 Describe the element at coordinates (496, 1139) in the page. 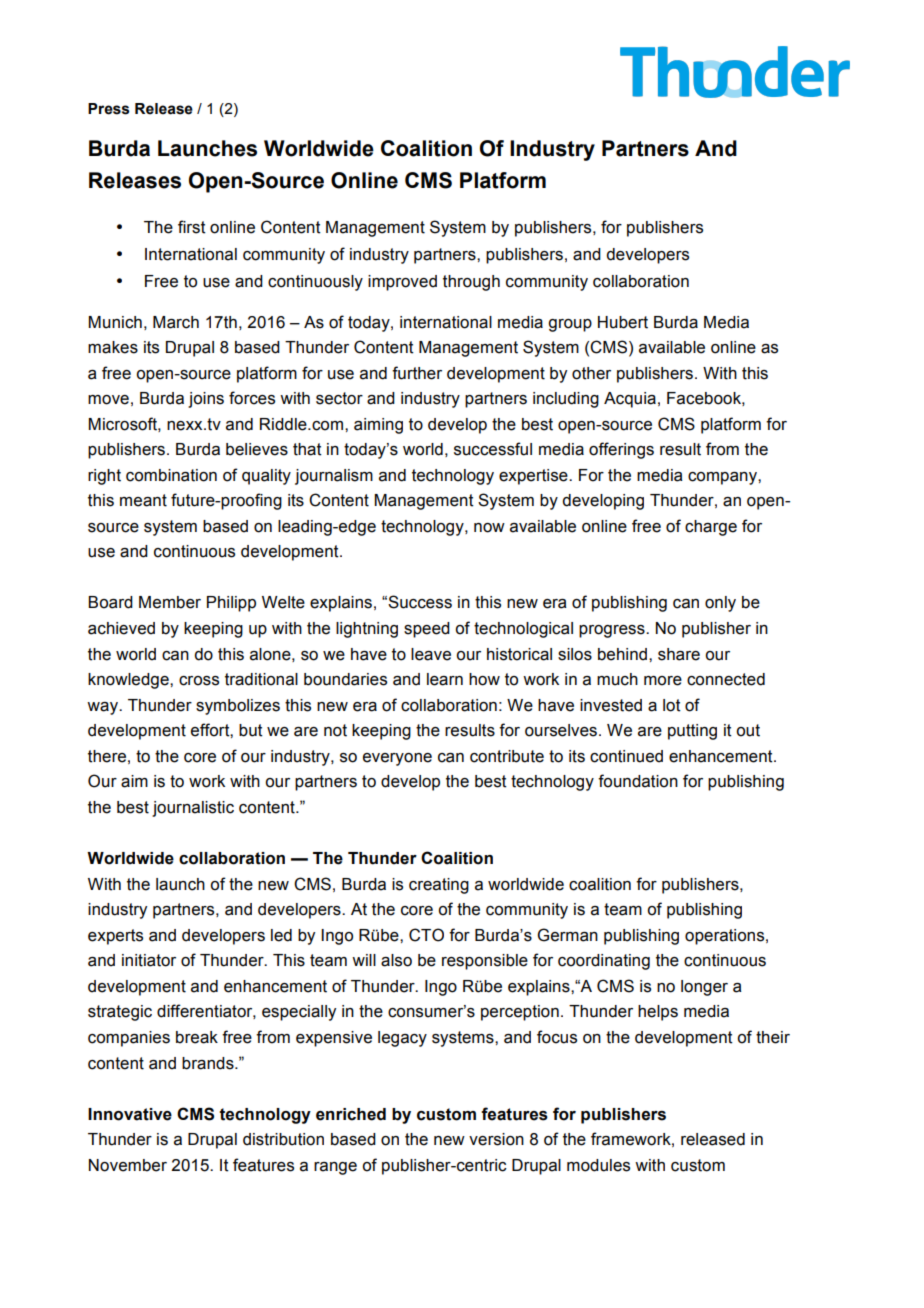

I see `version` at that location.
